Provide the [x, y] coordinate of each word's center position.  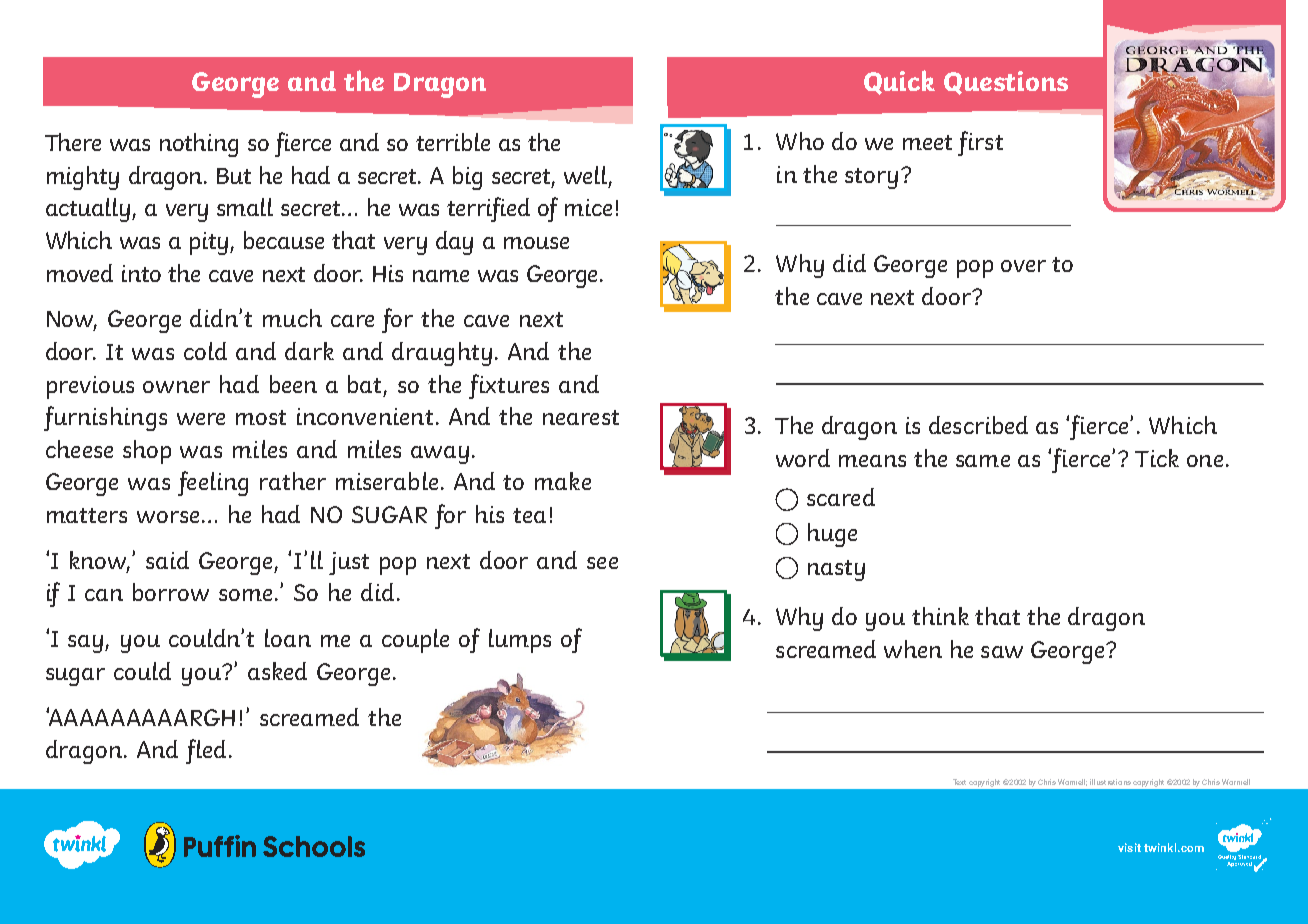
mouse [536, 243]
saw [1002, 652]
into [141, 273]
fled [206, 751]
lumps [520, 641]
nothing [199, 145]
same [983, 461]
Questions [1006, 83]
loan [288, 638]
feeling [213, 483]
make [563, 481]
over [1023, 266]
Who [800, 141]
